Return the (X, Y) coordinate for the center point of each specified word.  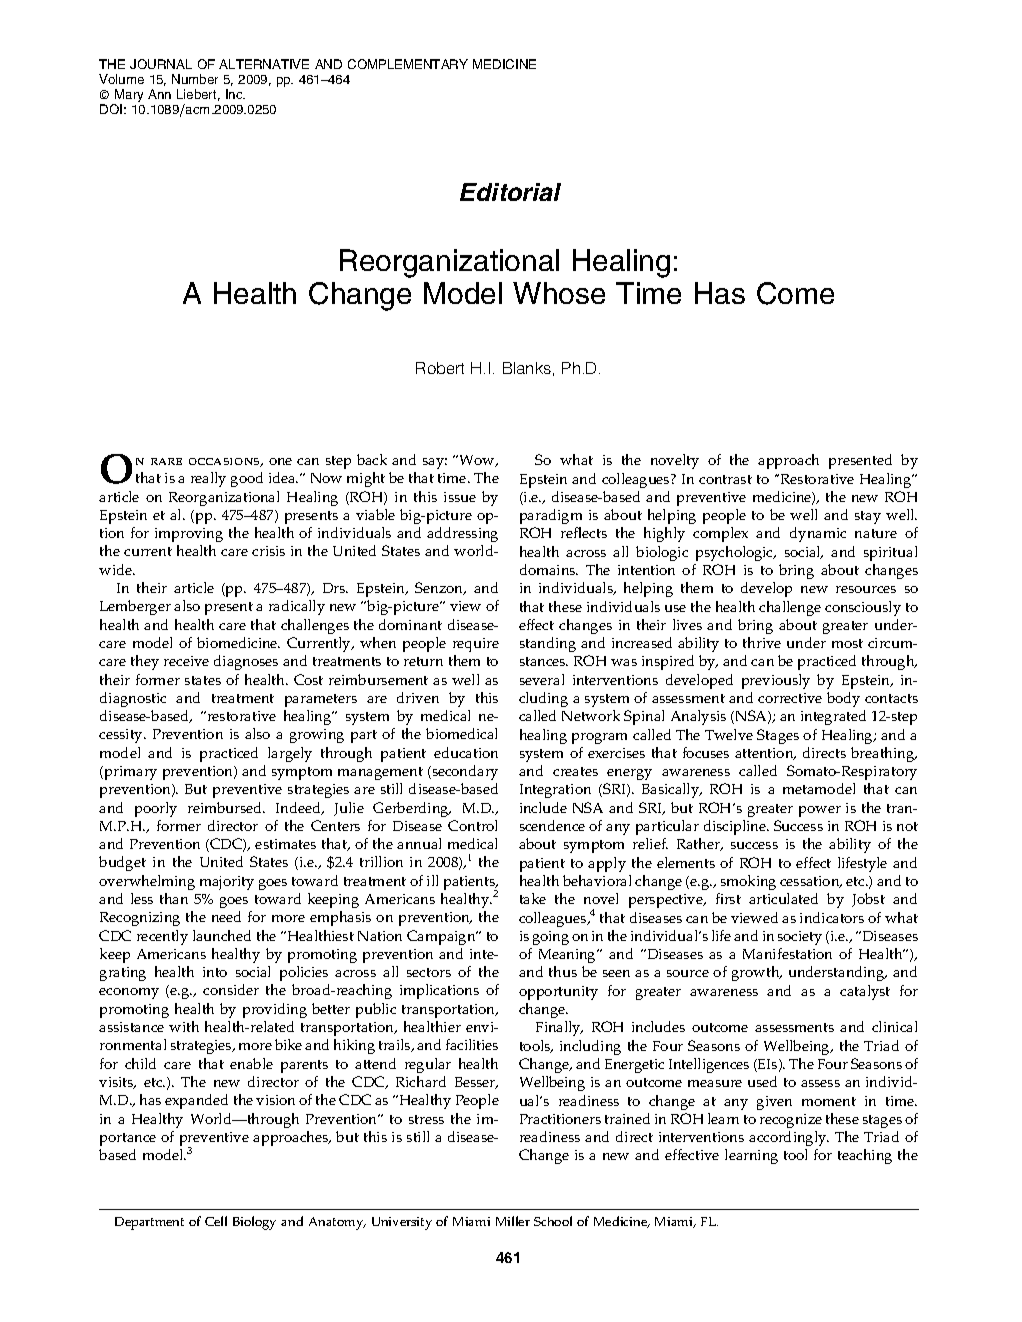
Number (195, 79)
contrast (725, 479)
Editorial (510, 192)
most (847, 643)
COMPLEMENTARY (408, 64)
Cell (216, 1221)
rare (166, 461)
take (533, 898)
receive (186, 661)
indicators (832, 917)
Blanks (527, 368)
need (226, 916)
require (476, 645)
